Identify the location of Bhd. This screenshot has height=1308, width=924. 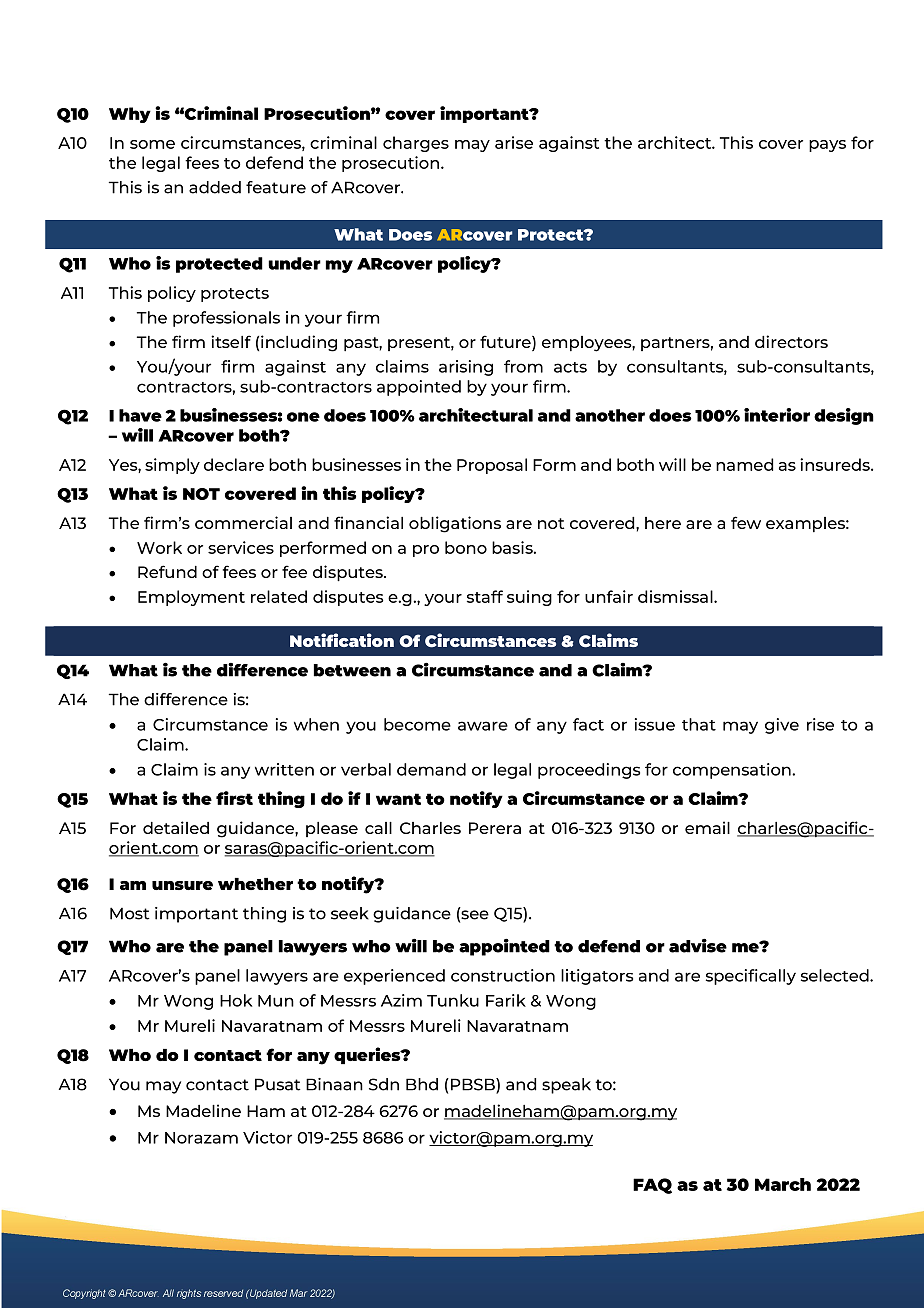
(422, 1084).
